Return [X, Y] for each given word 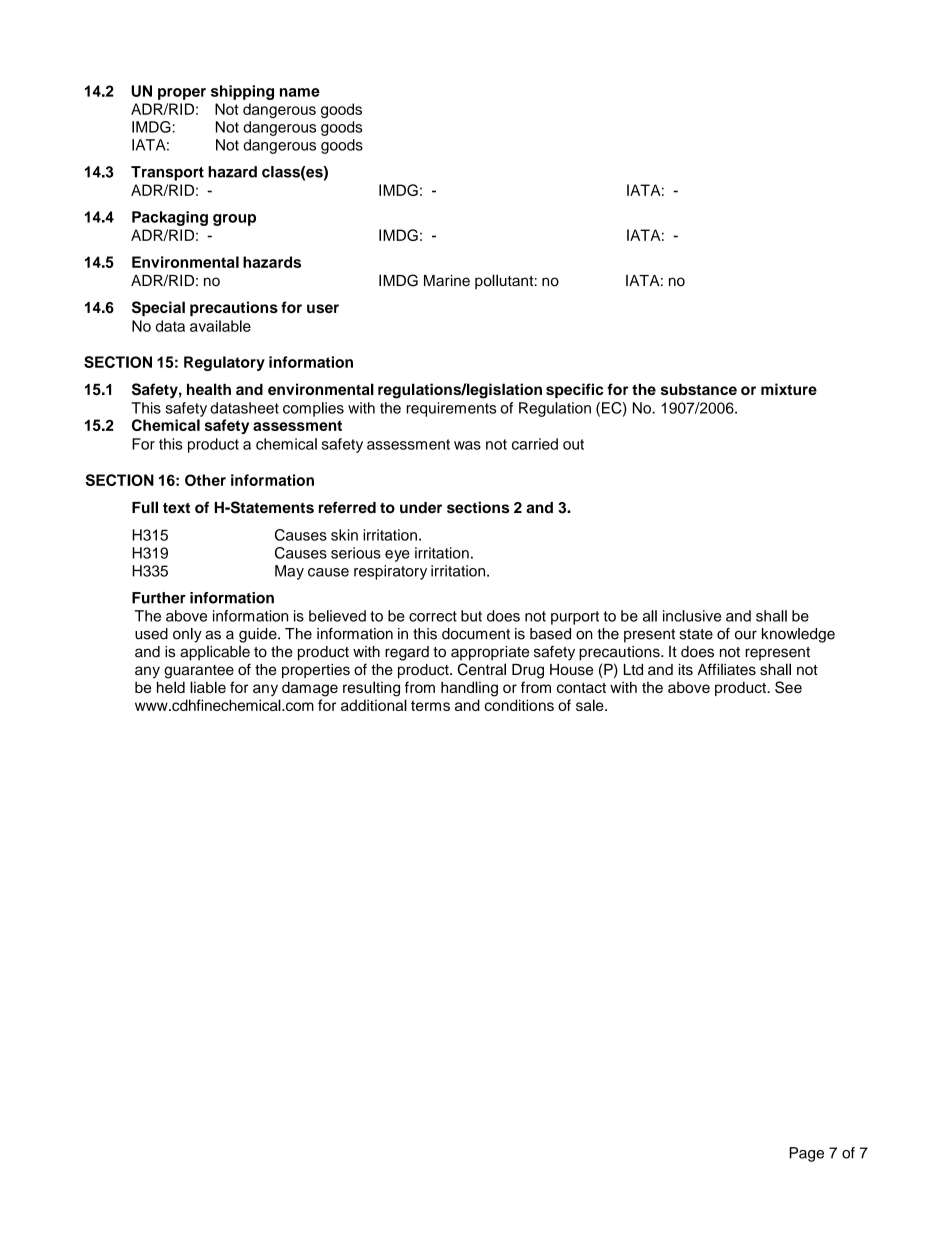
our [746, 635]
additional [374, 705]
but [471, 616]
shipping [242, 92]
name [300, 92]
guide [259, 635]
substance [699, 389]
